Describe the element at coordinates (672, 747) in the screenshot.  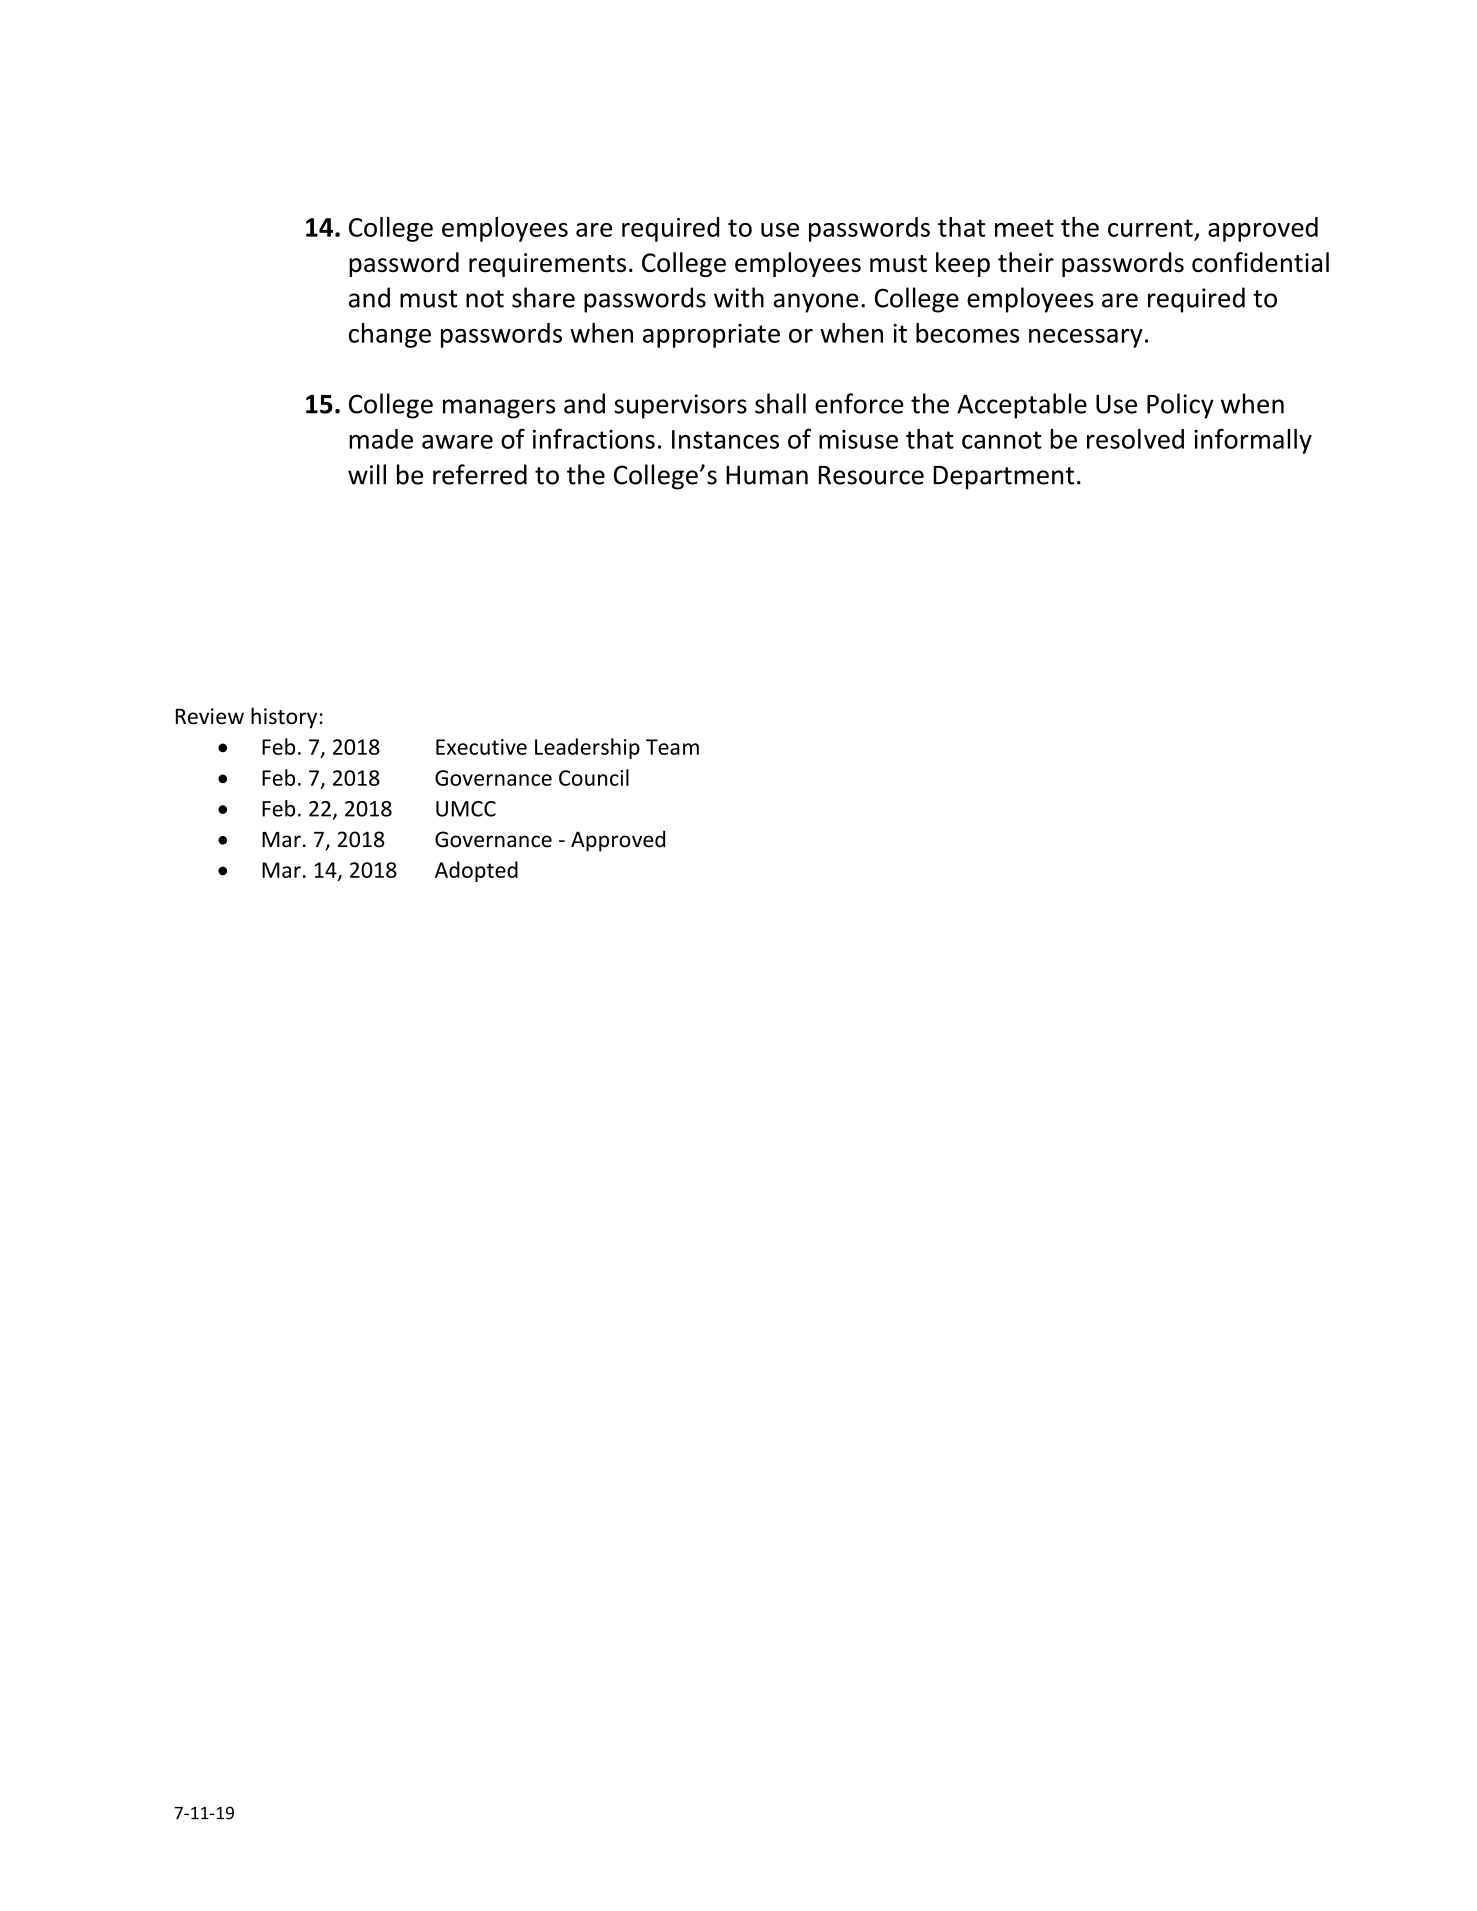
I see `Team` at that location.
